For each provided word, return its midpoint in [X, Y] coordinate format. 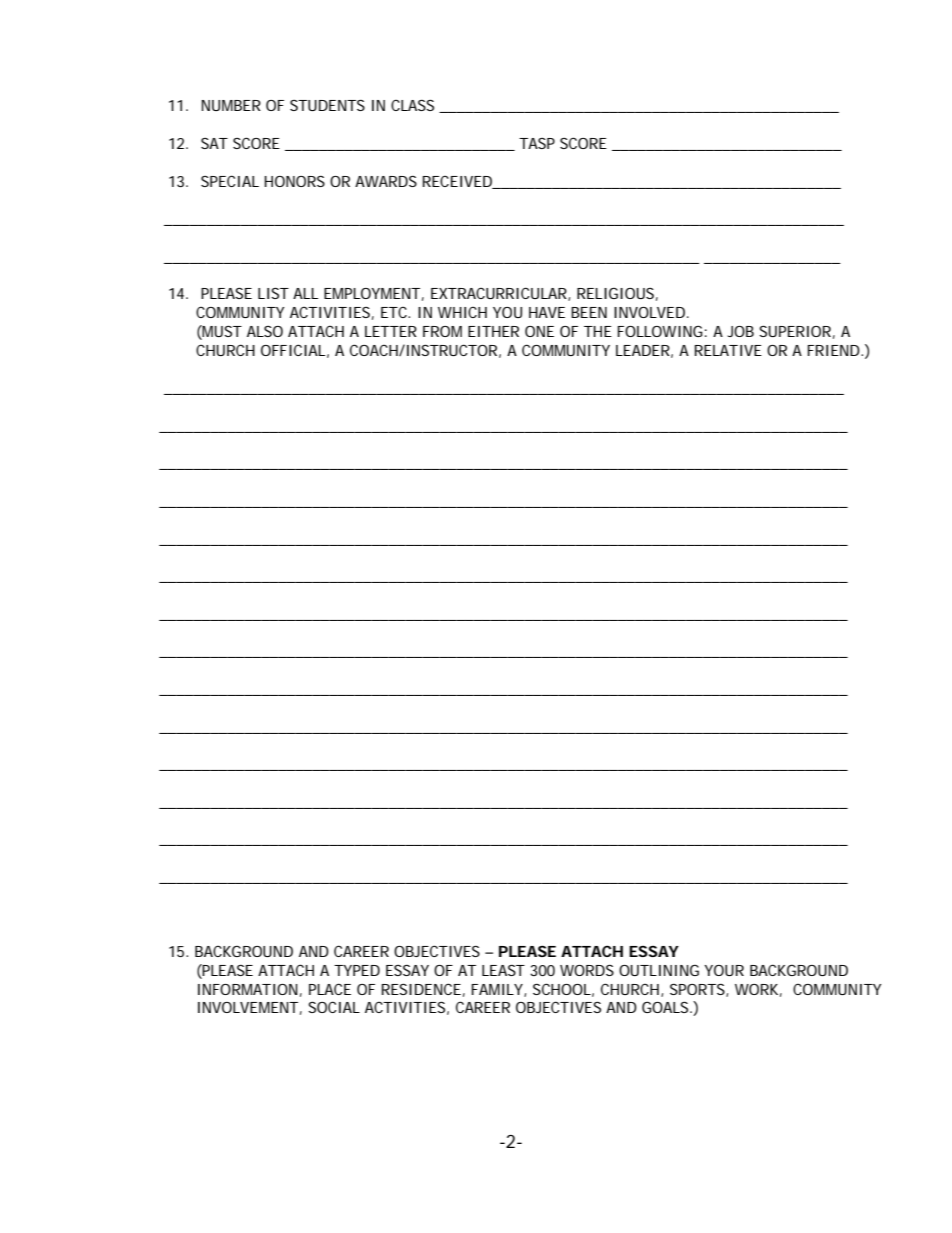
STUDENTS [327, 105]
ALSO [265, 331]
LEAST [503, 970]
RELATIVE [728, 350]
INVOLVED [649, 312]
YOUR [724, 970]
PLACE [330, 989]
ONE [539, 331]
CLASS [412, 105]
